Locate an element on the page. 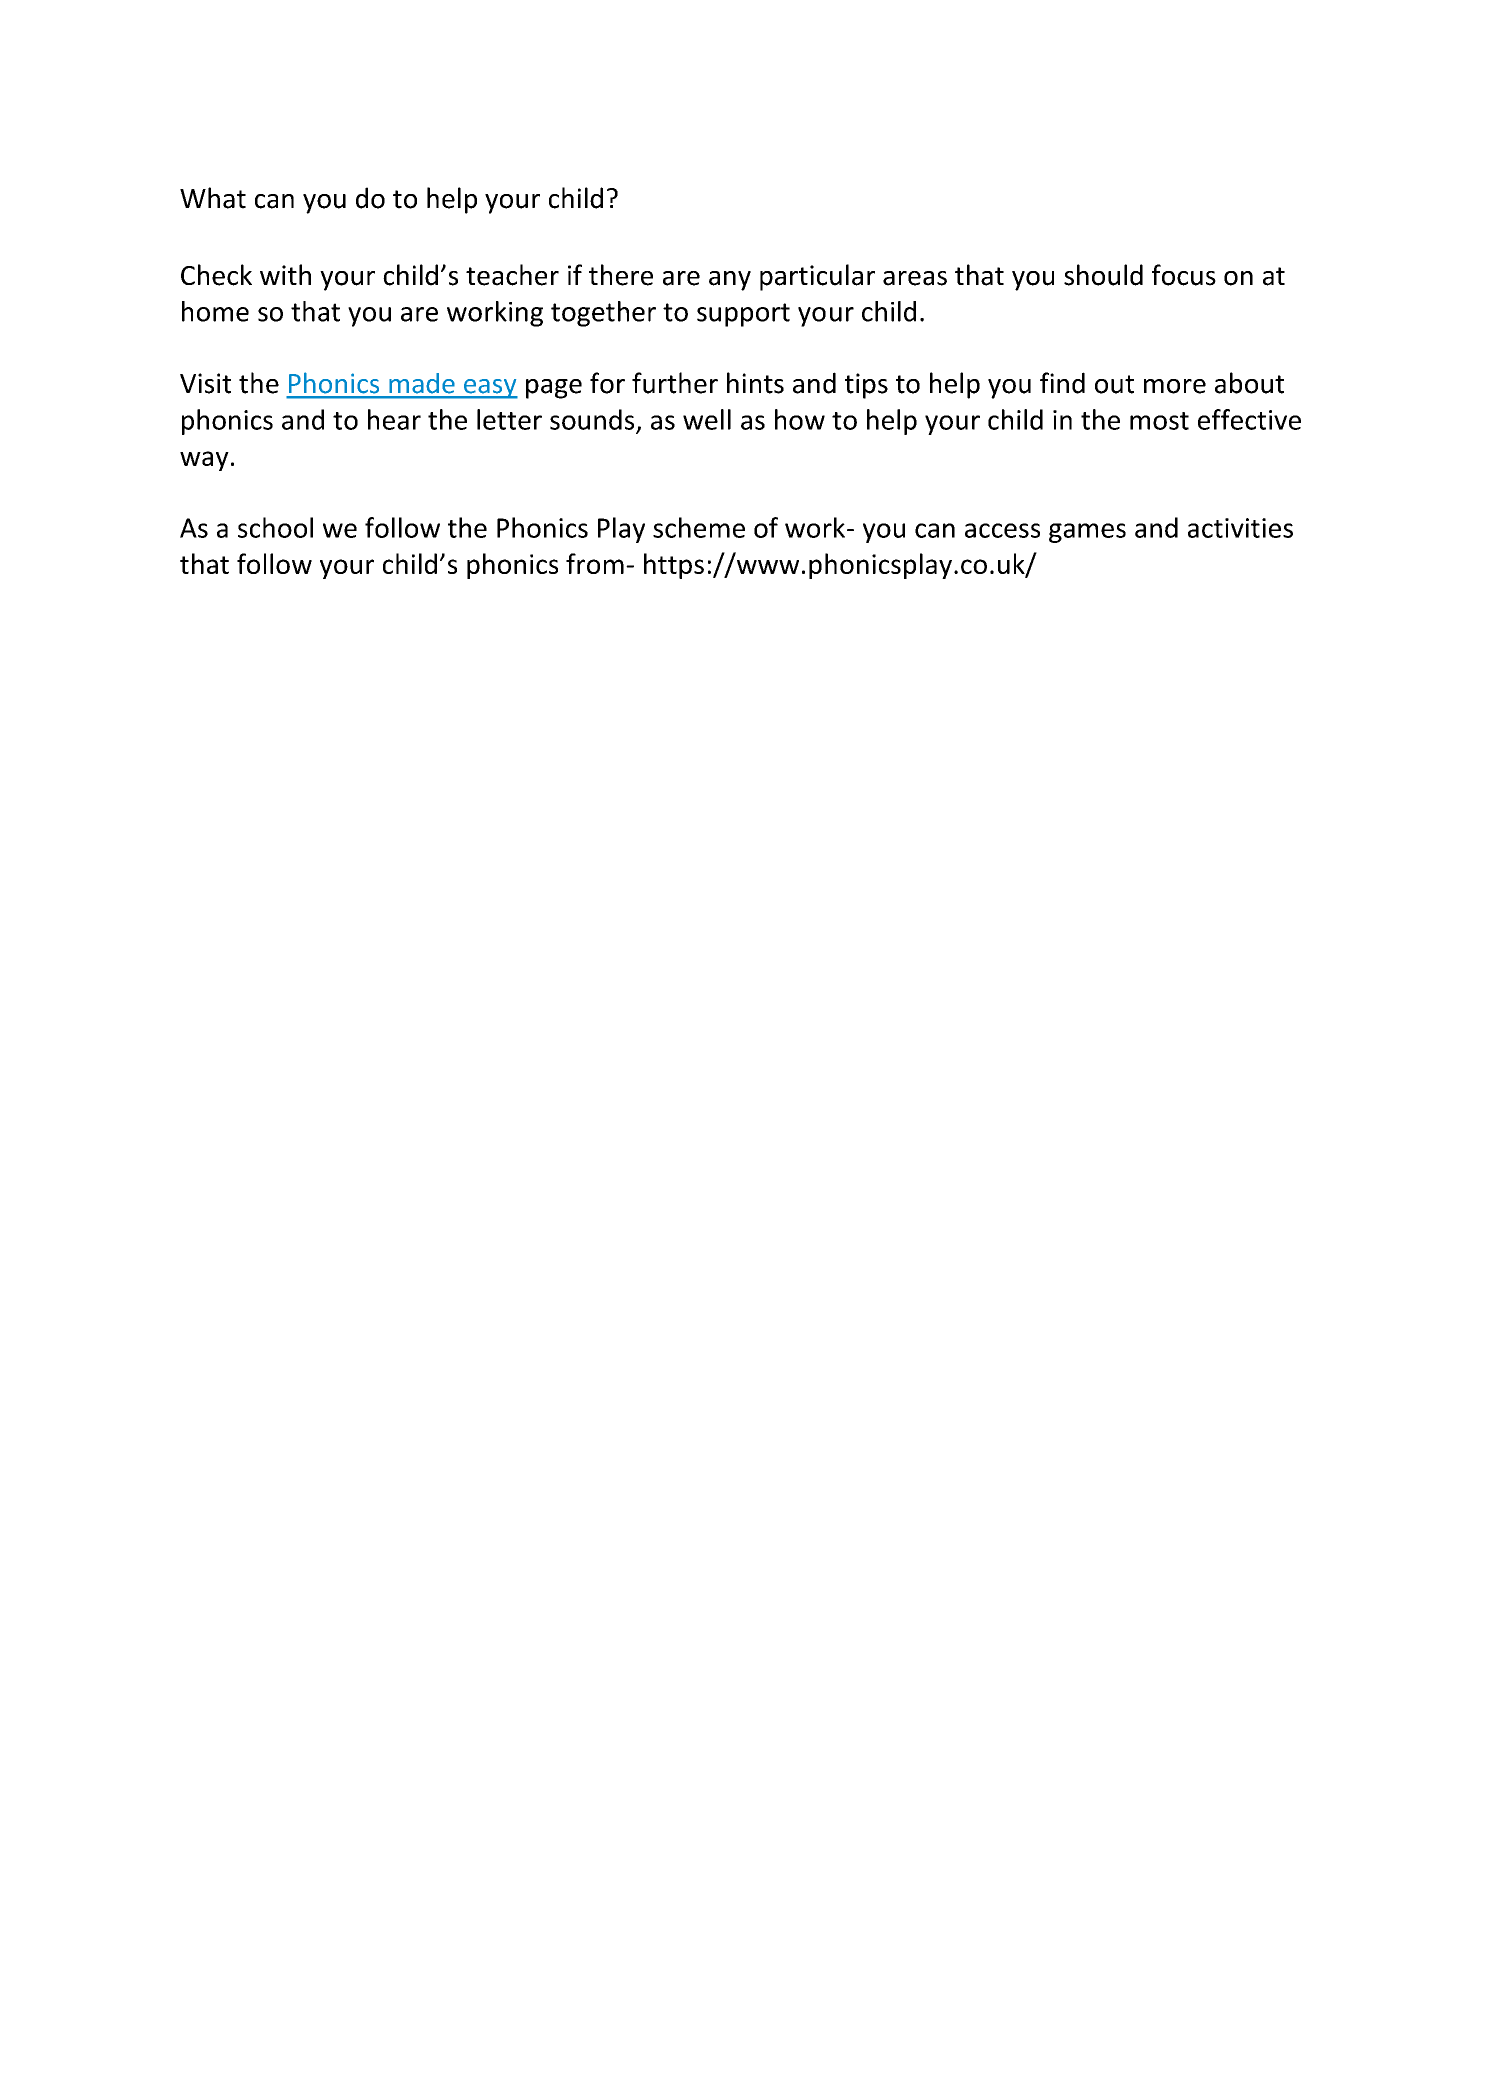 Image resolution: width=1485 pixels, height=2100 pixels. games is located at coordinates (1087, 533).
